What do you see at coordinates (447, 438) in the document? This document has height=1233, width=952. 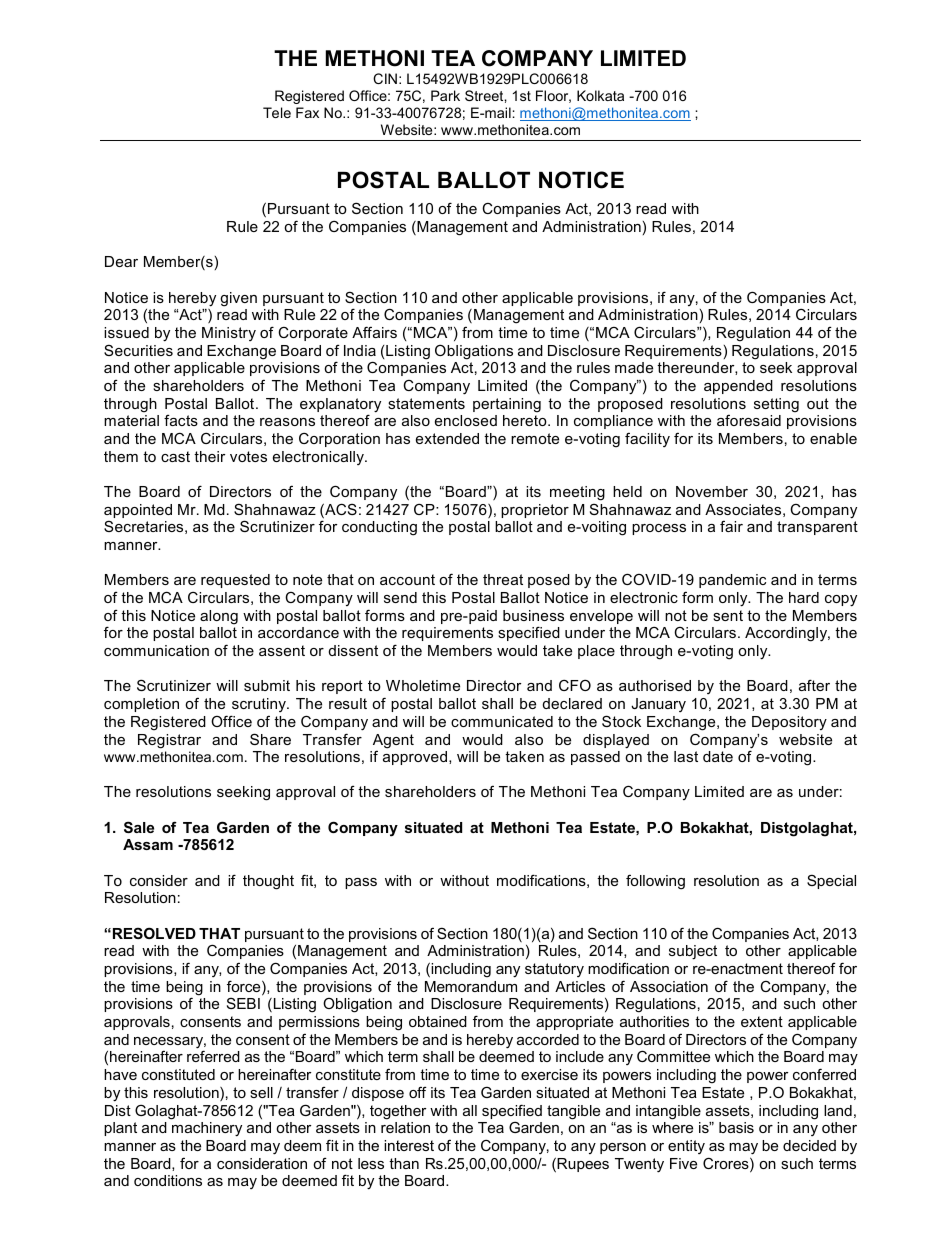 I see `extended` at bounding box center [447, 438].
